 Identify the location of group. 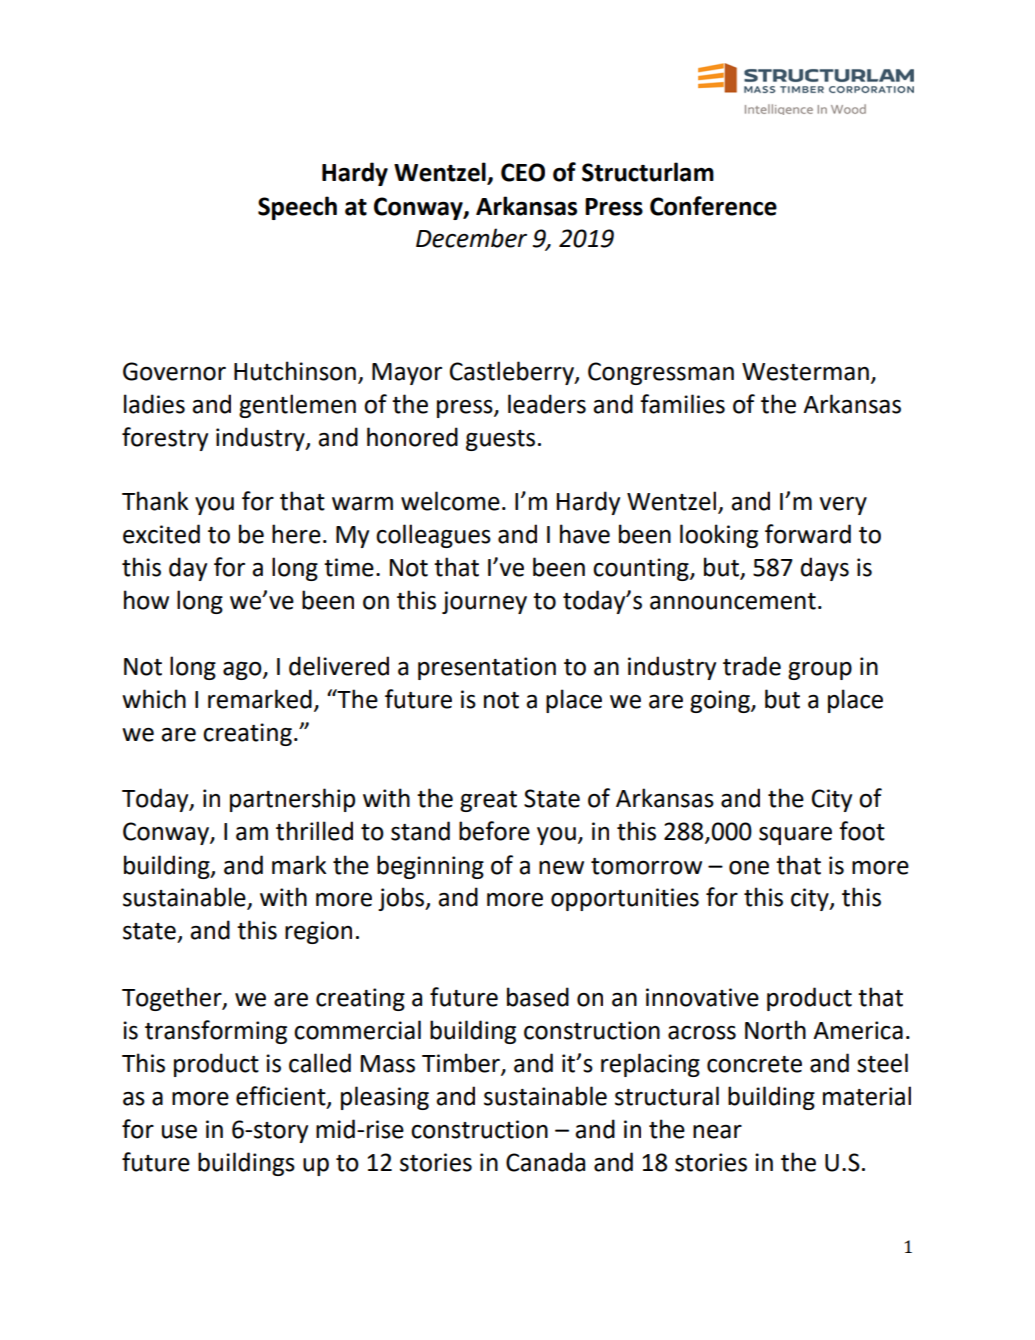
(820, 671).
